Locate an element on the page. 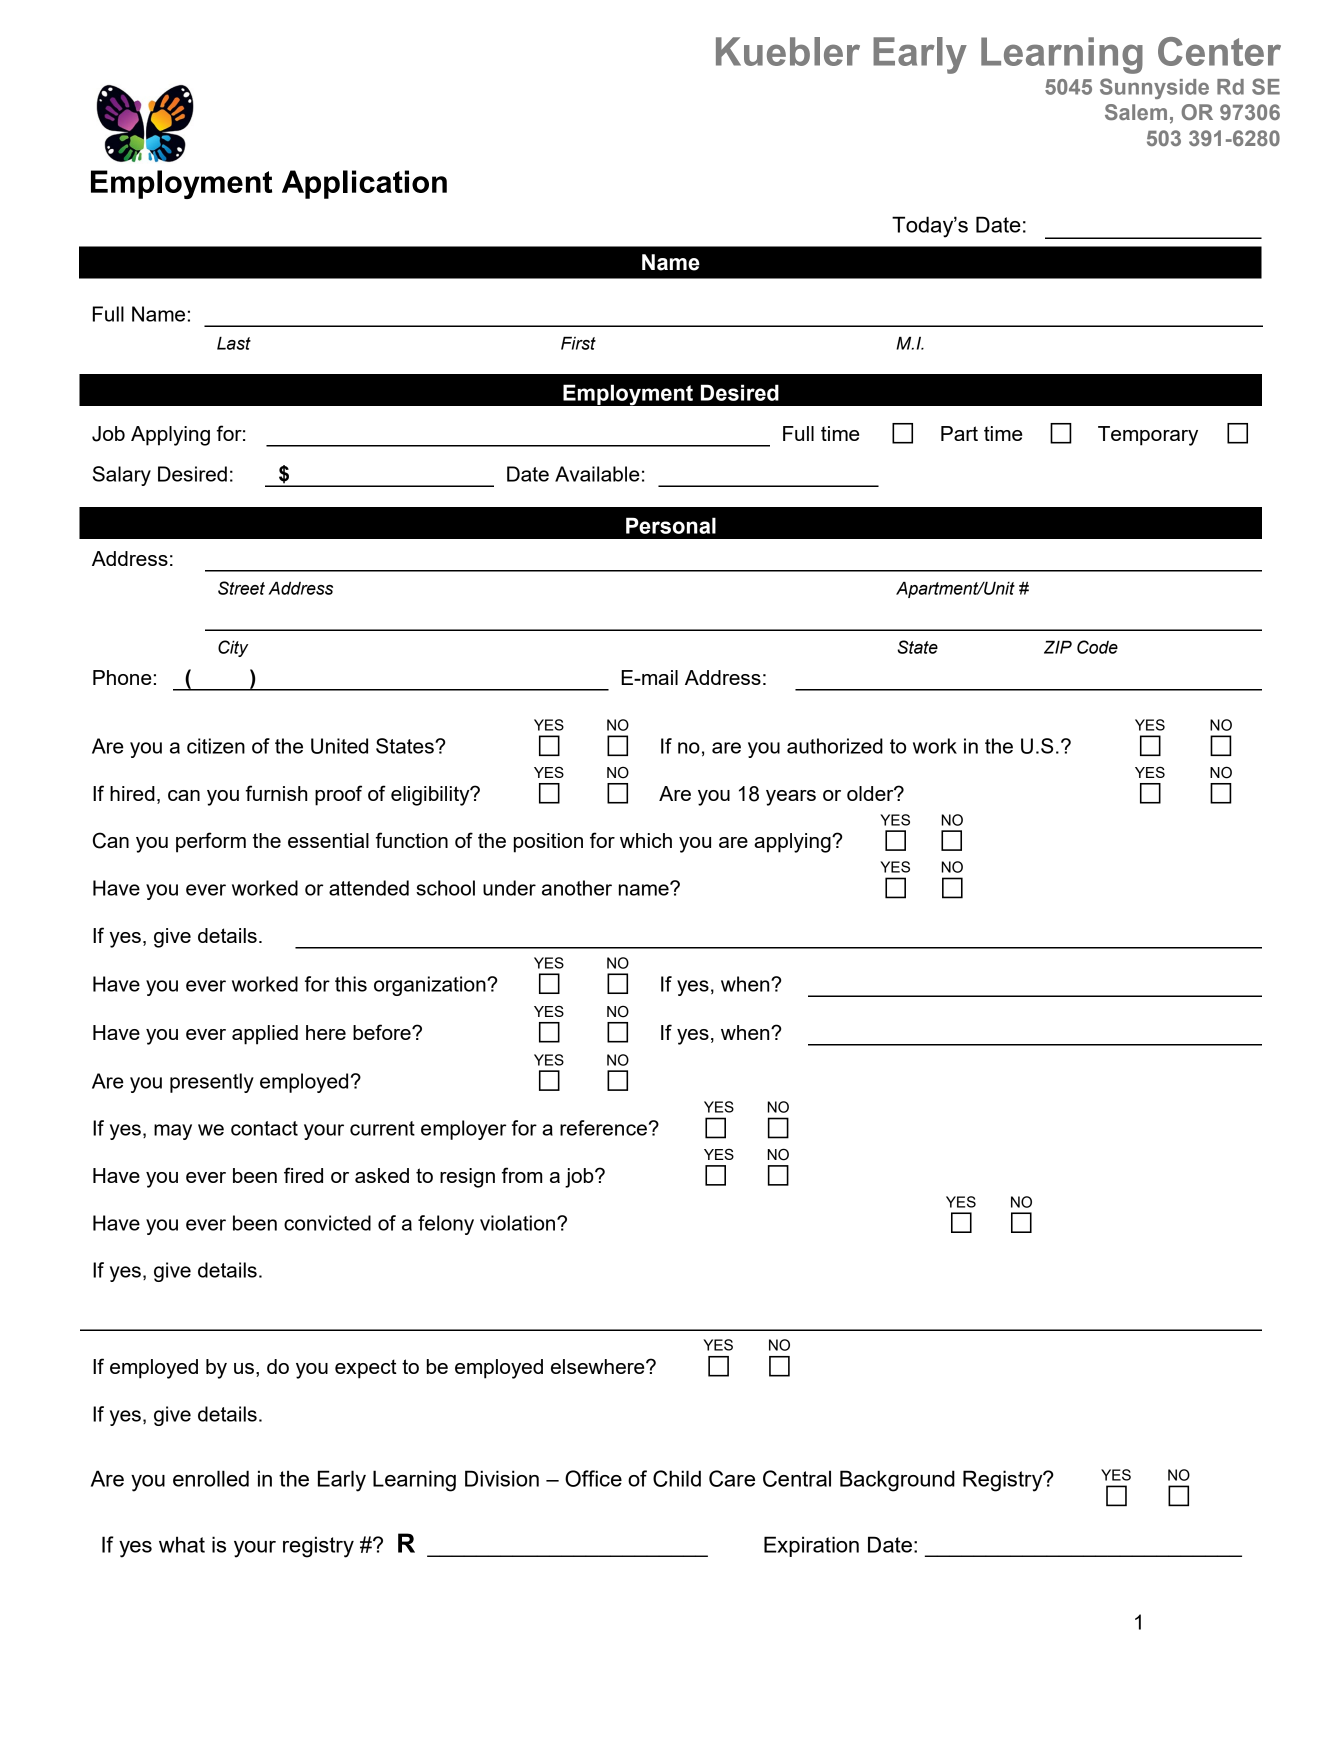 The image size is (1342, 1737). contact is located at coordinates (264, 1128).
